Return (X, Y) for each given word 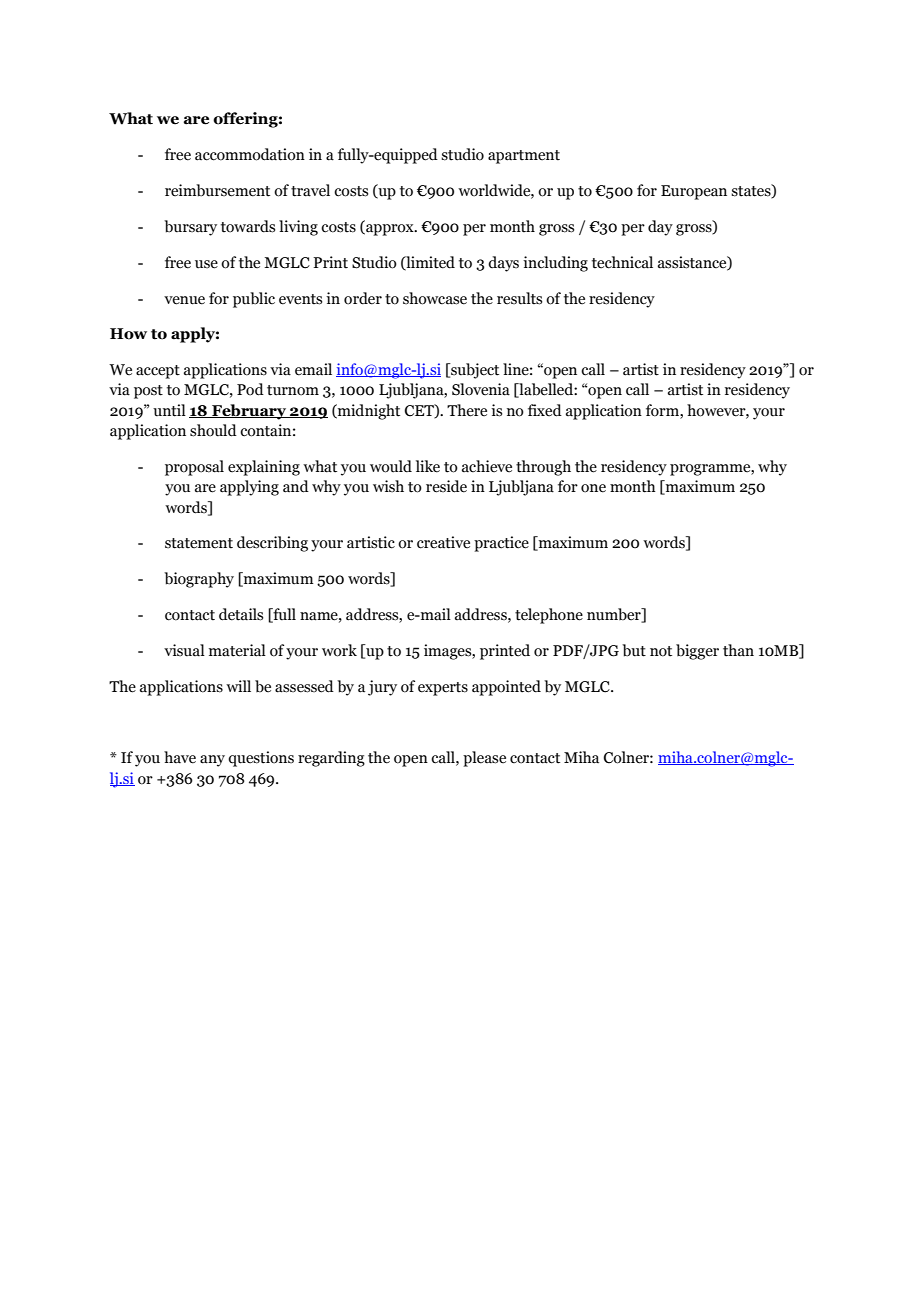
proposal (194, 468)
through (543, 468)
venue (184, 300)
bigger (697, 652)
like (428, 466)
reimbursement (217, 190)
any (212, 761)
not (661, 651)
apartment (524, 157)
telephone (549, 616)
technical (622, 262)
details (241, 614)
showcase (435, 298)
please (484, 759)
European (694, 192)
